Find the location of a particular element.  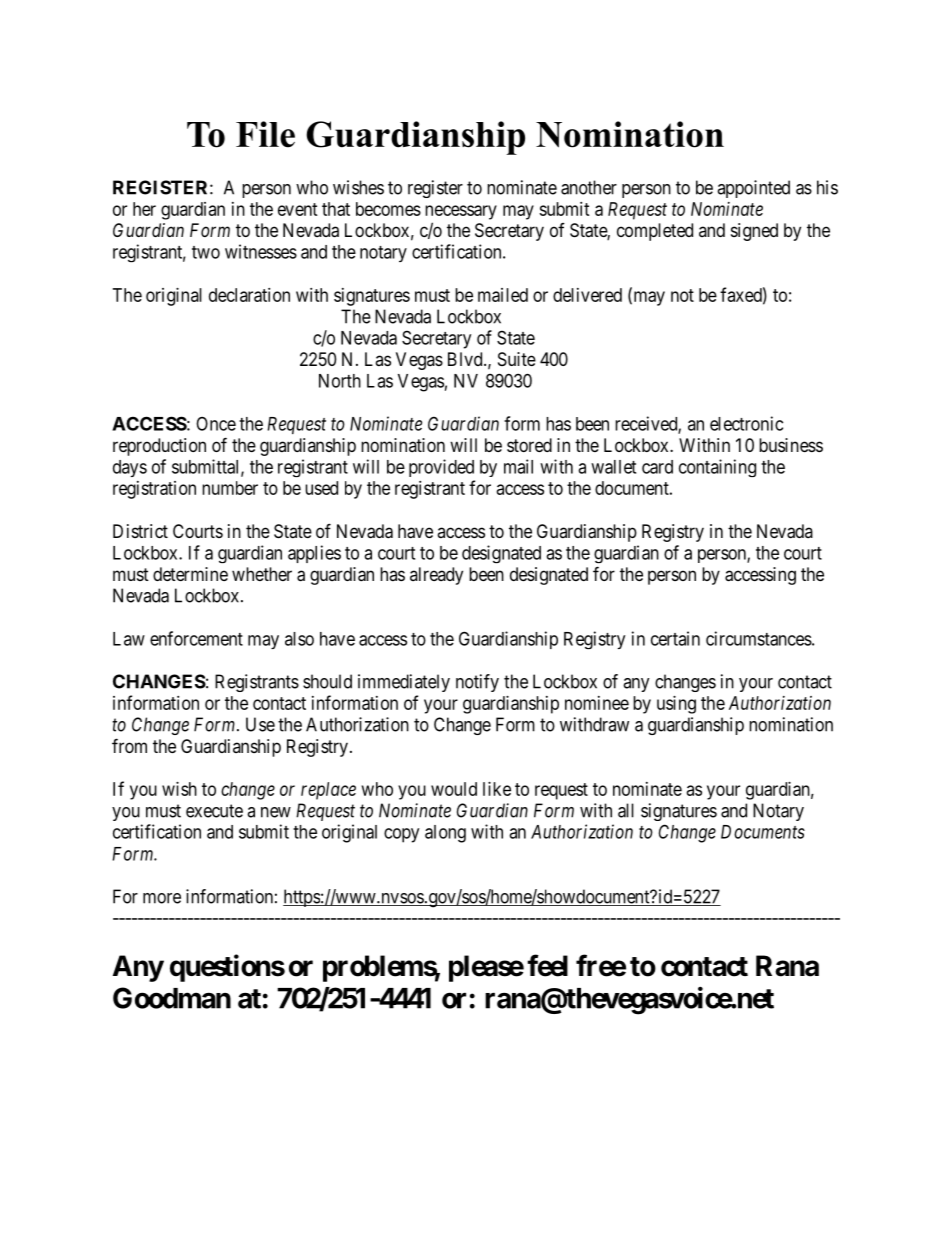

already is located at coordinates (436, 576).
